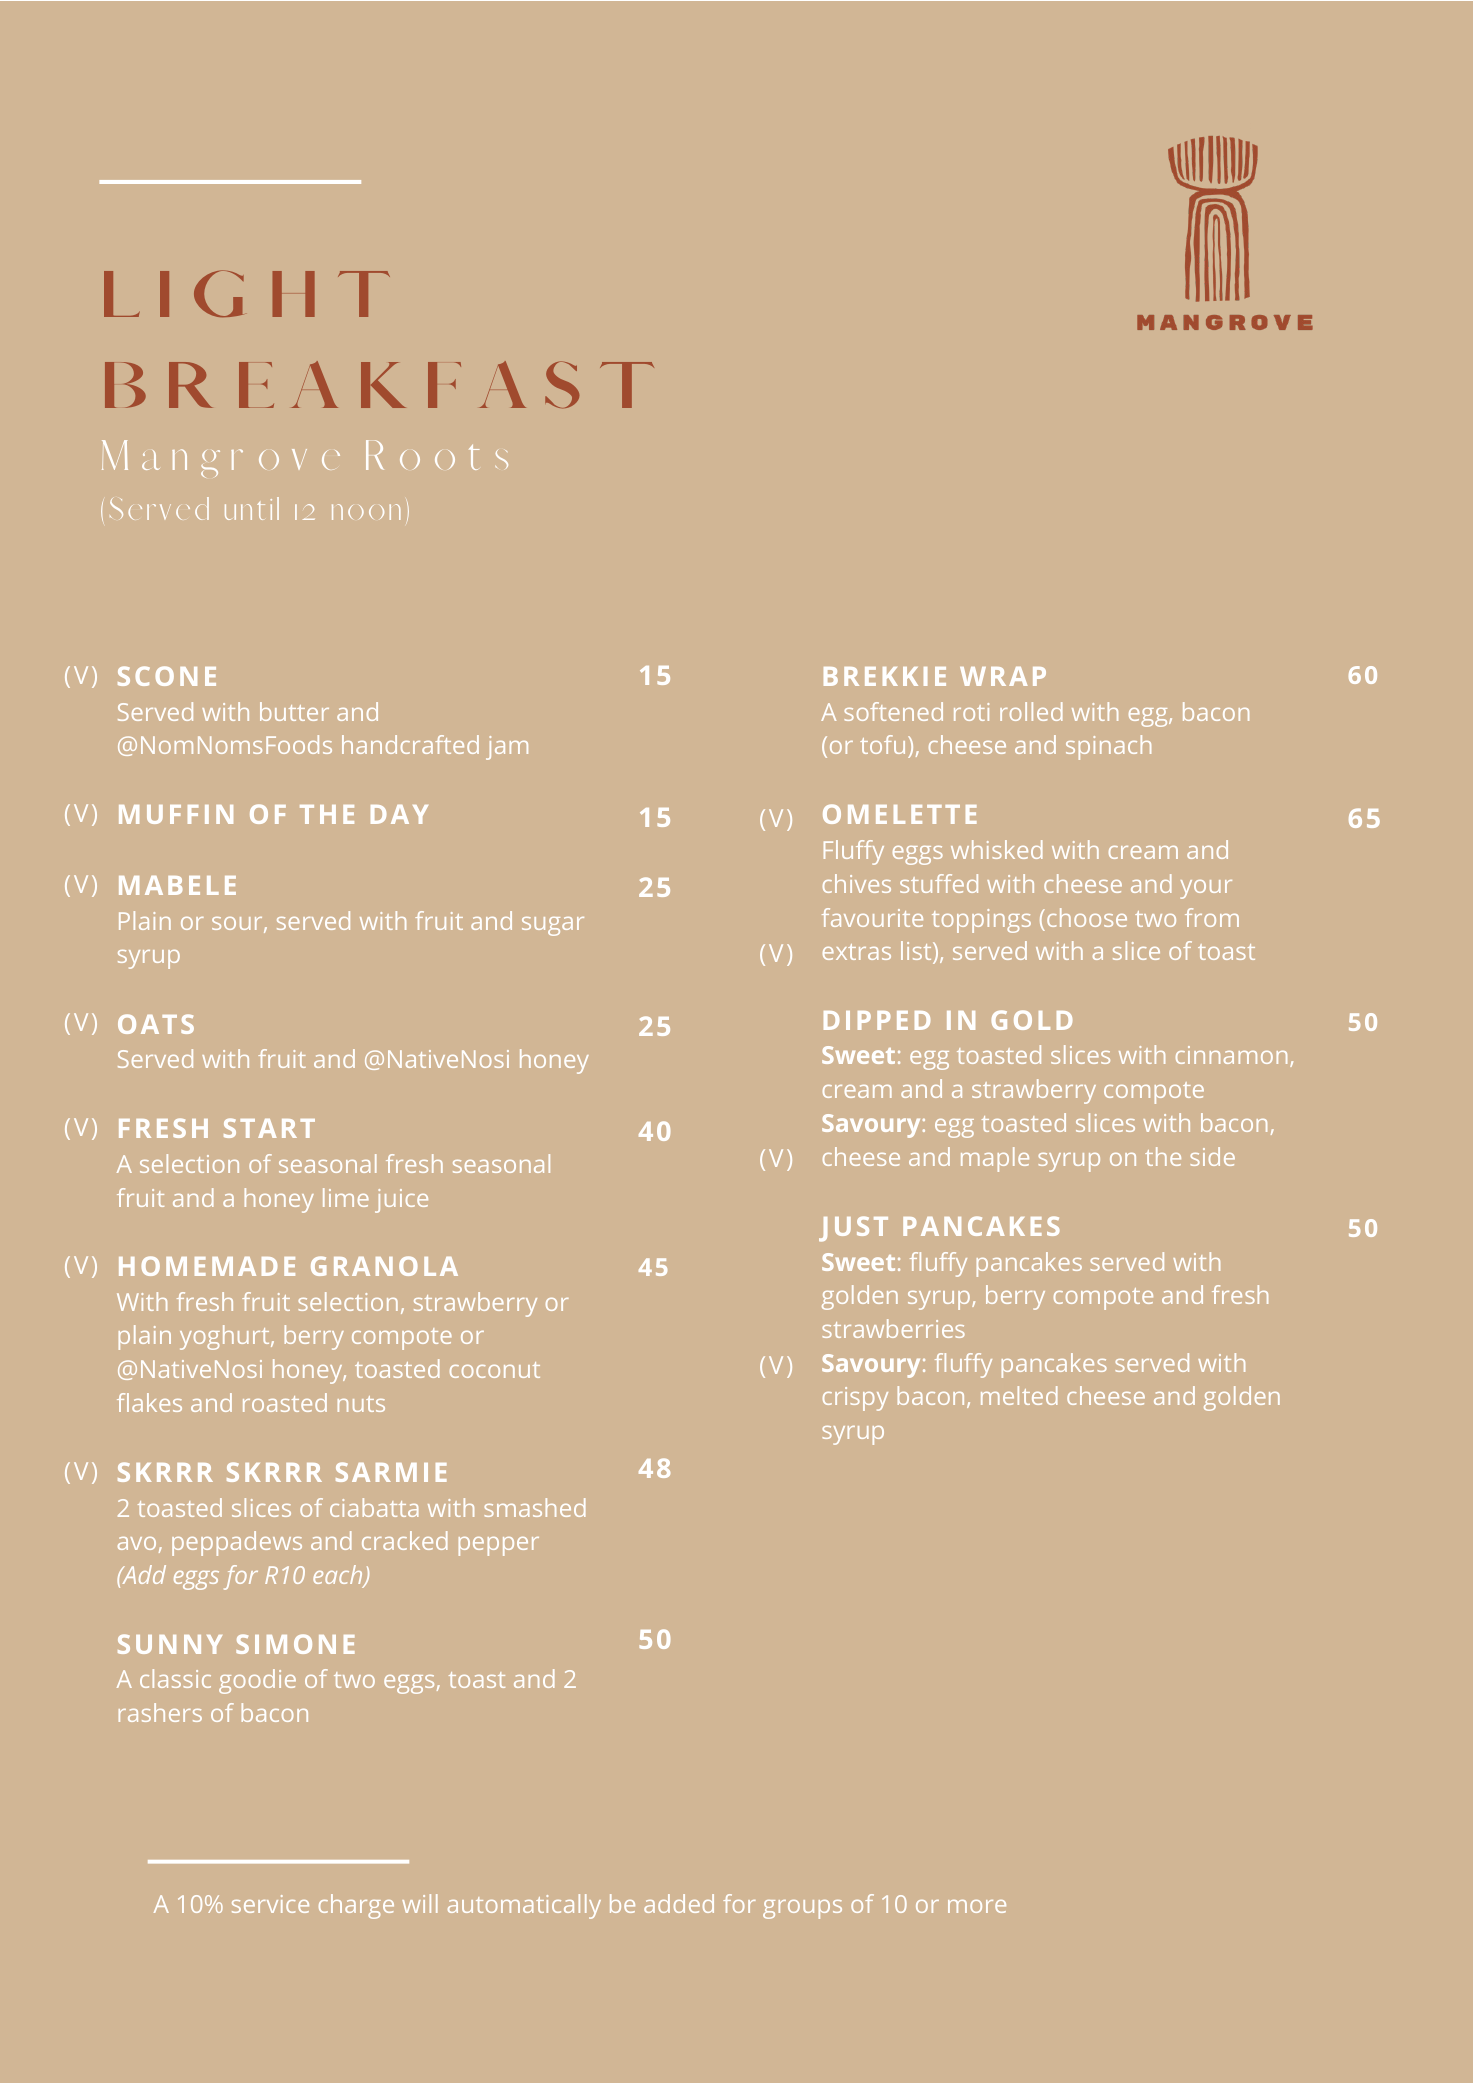 The image size is (1473, 2085). What do you see at coordinates (534, 1507) in the screenshot?
I see `smashed` at bounding box center [534, 1507].
